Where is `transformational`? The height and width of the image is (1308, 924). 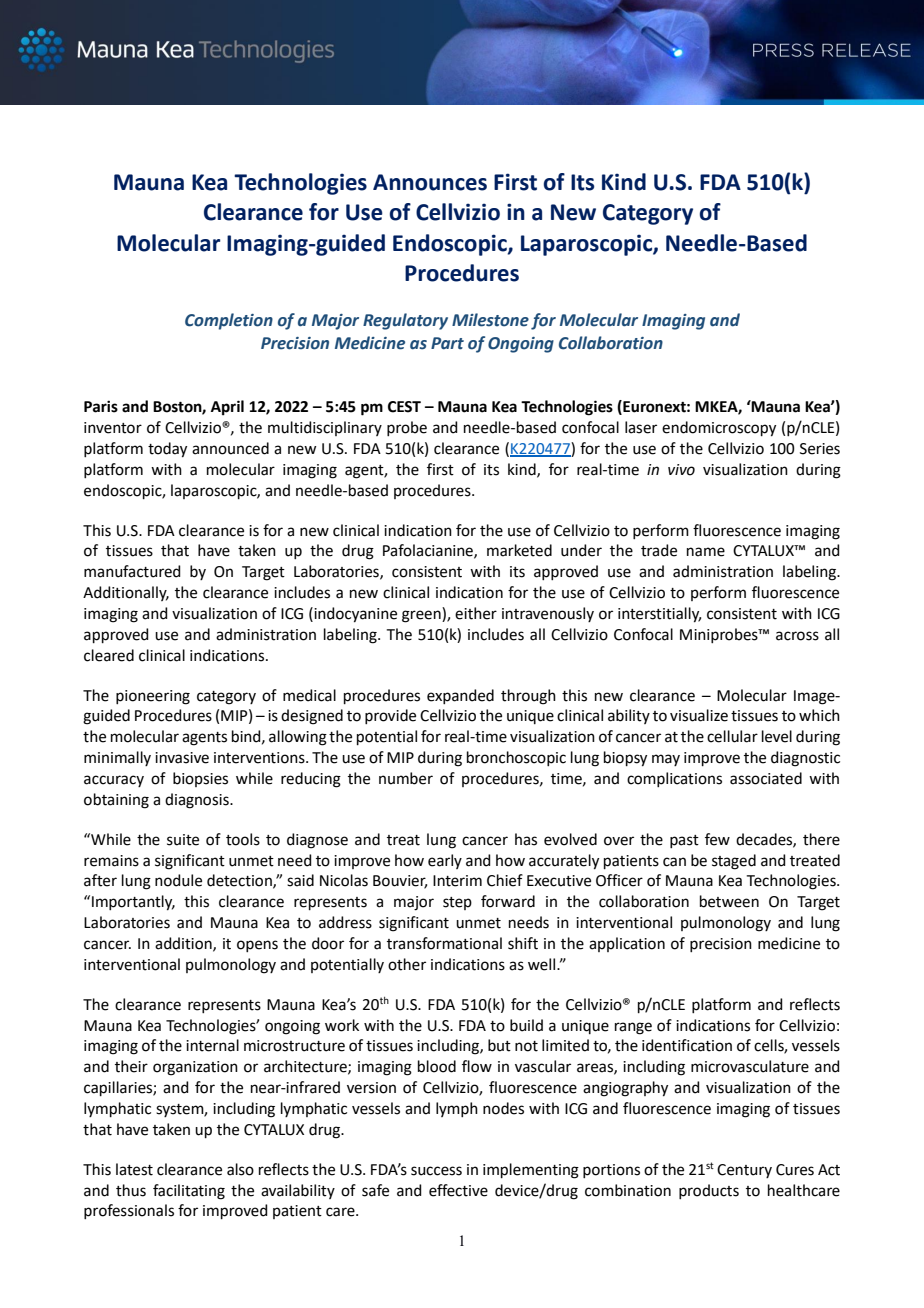 transformational is located at coordinates (444, 943).
